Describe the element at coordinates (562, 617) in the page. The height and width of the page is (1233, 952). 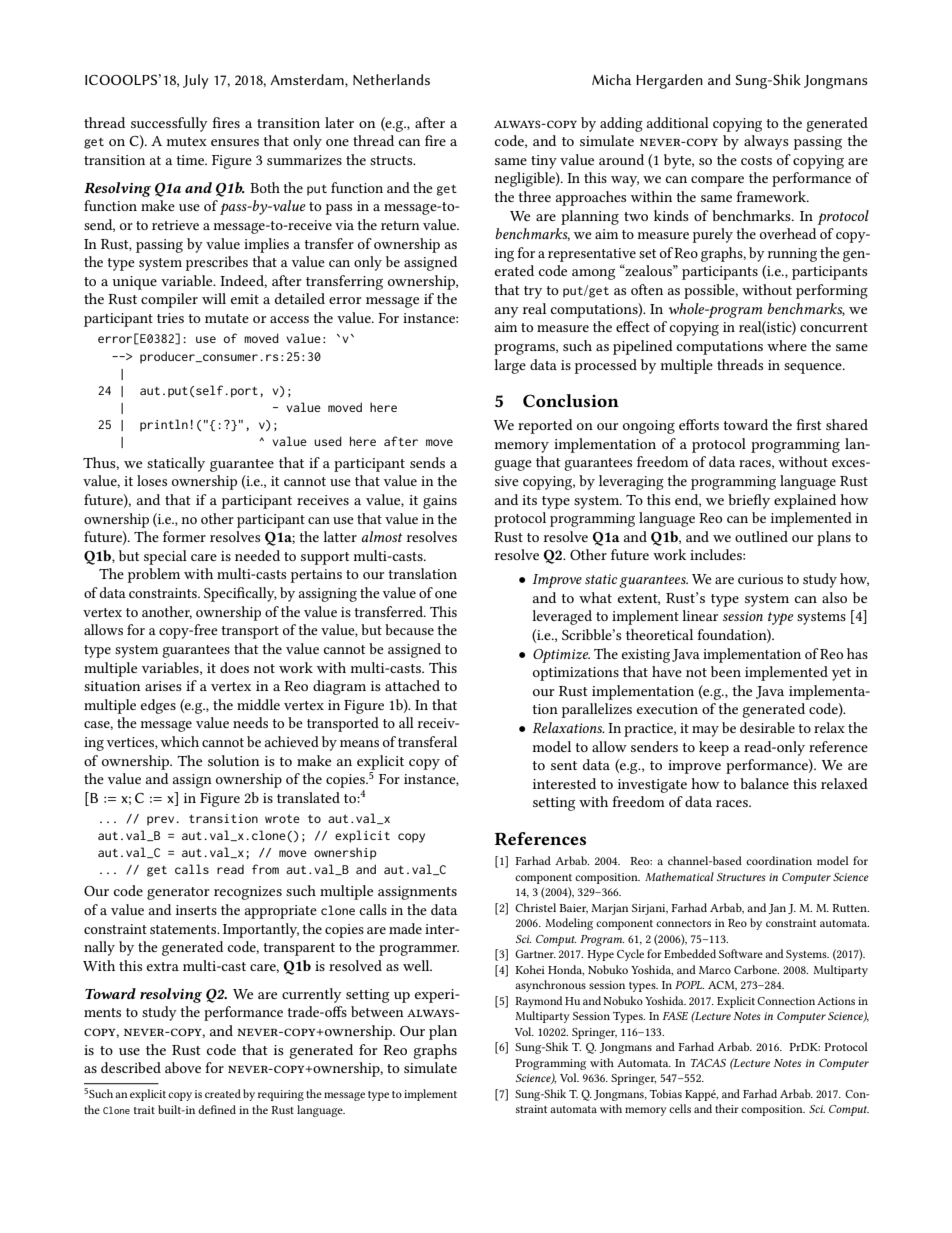
I see `leveraged` at that location.
